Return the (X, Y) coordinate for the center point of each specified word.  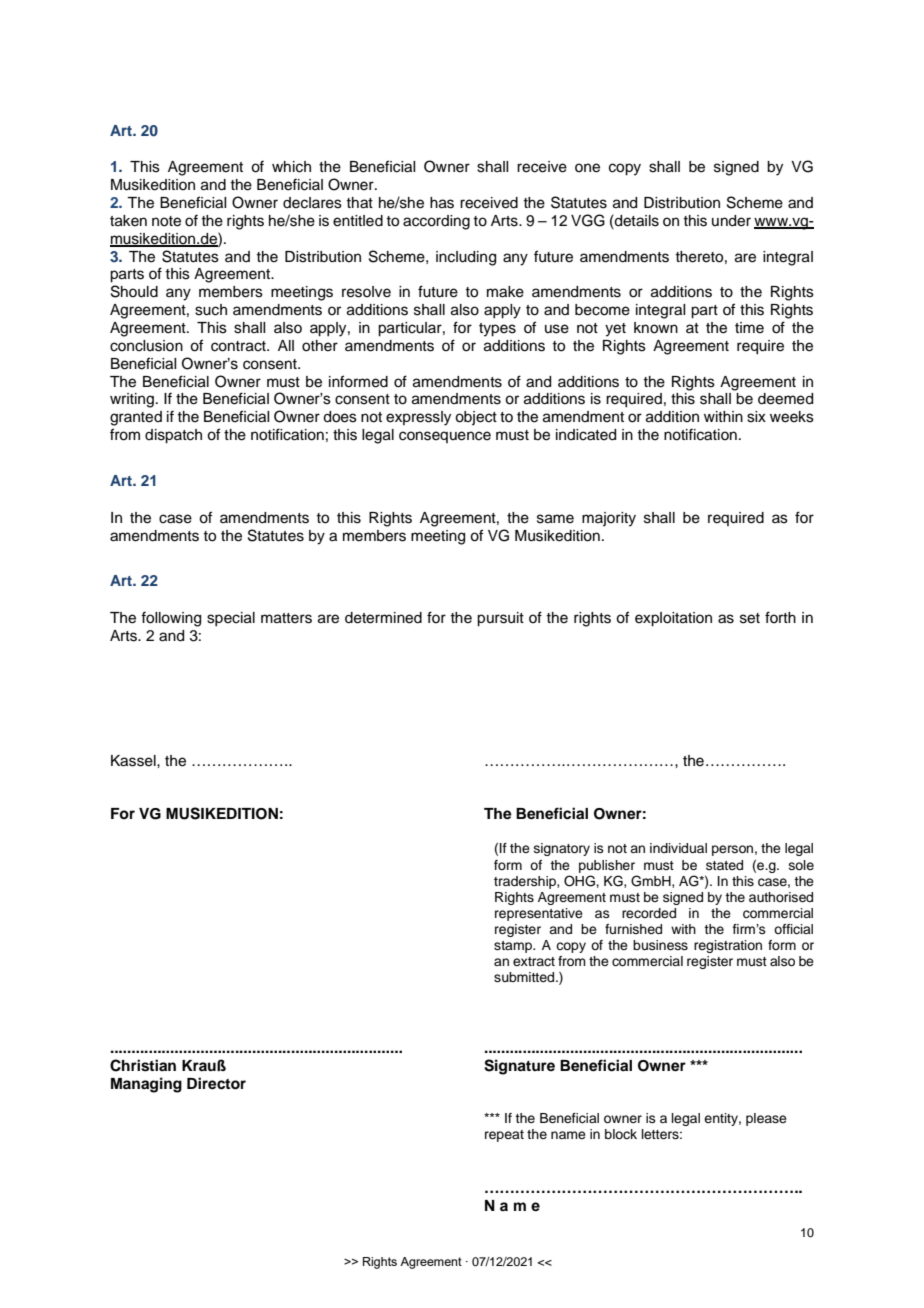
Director (216, 1083)
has (442, 203)
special (231, 619)
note (166, 221)
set (750, 618)
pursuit (500, 619)
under (731, 221)
